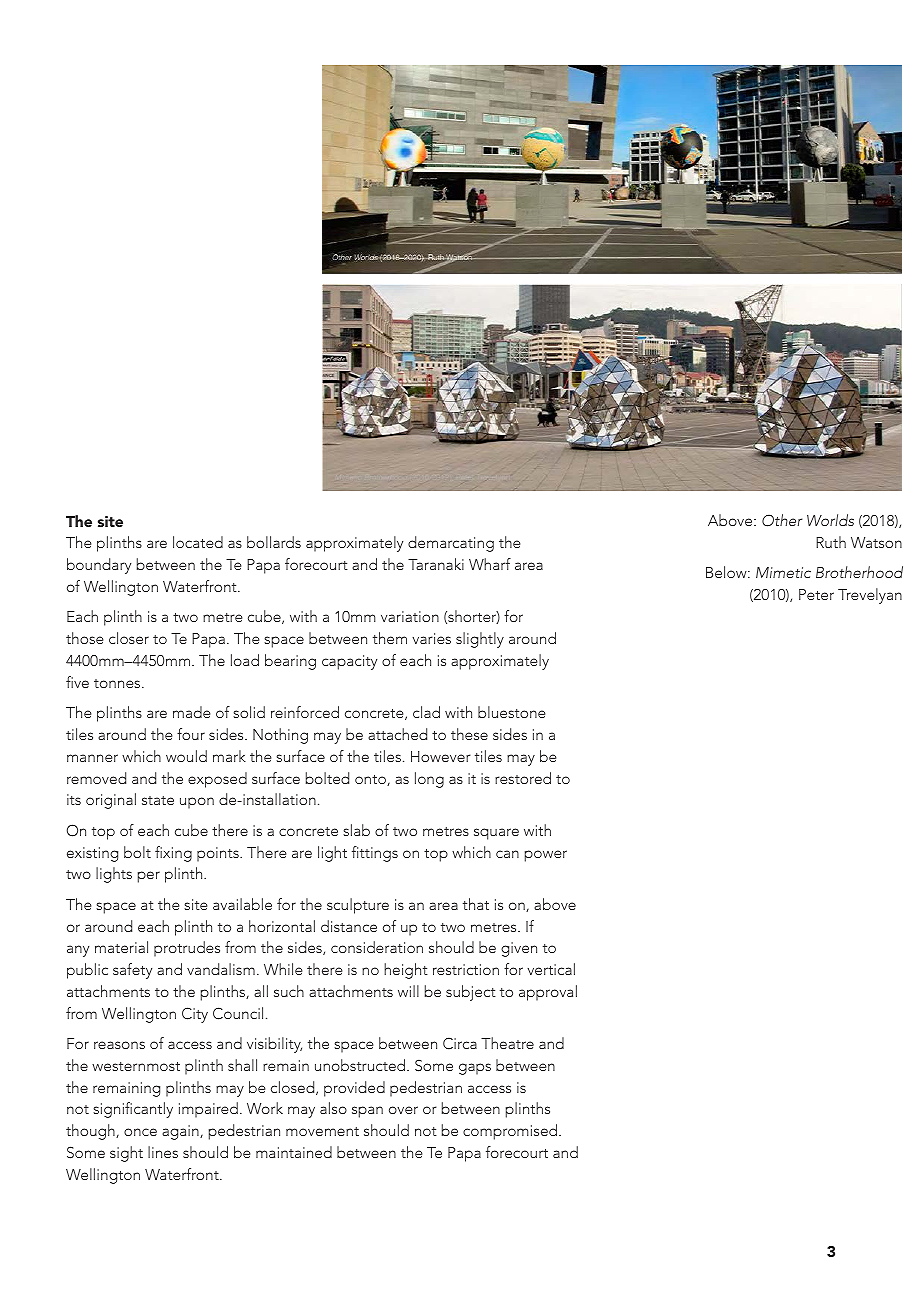  Describe the element at coordinates (496, 834) in the screenshot. I see `square` at that location.
